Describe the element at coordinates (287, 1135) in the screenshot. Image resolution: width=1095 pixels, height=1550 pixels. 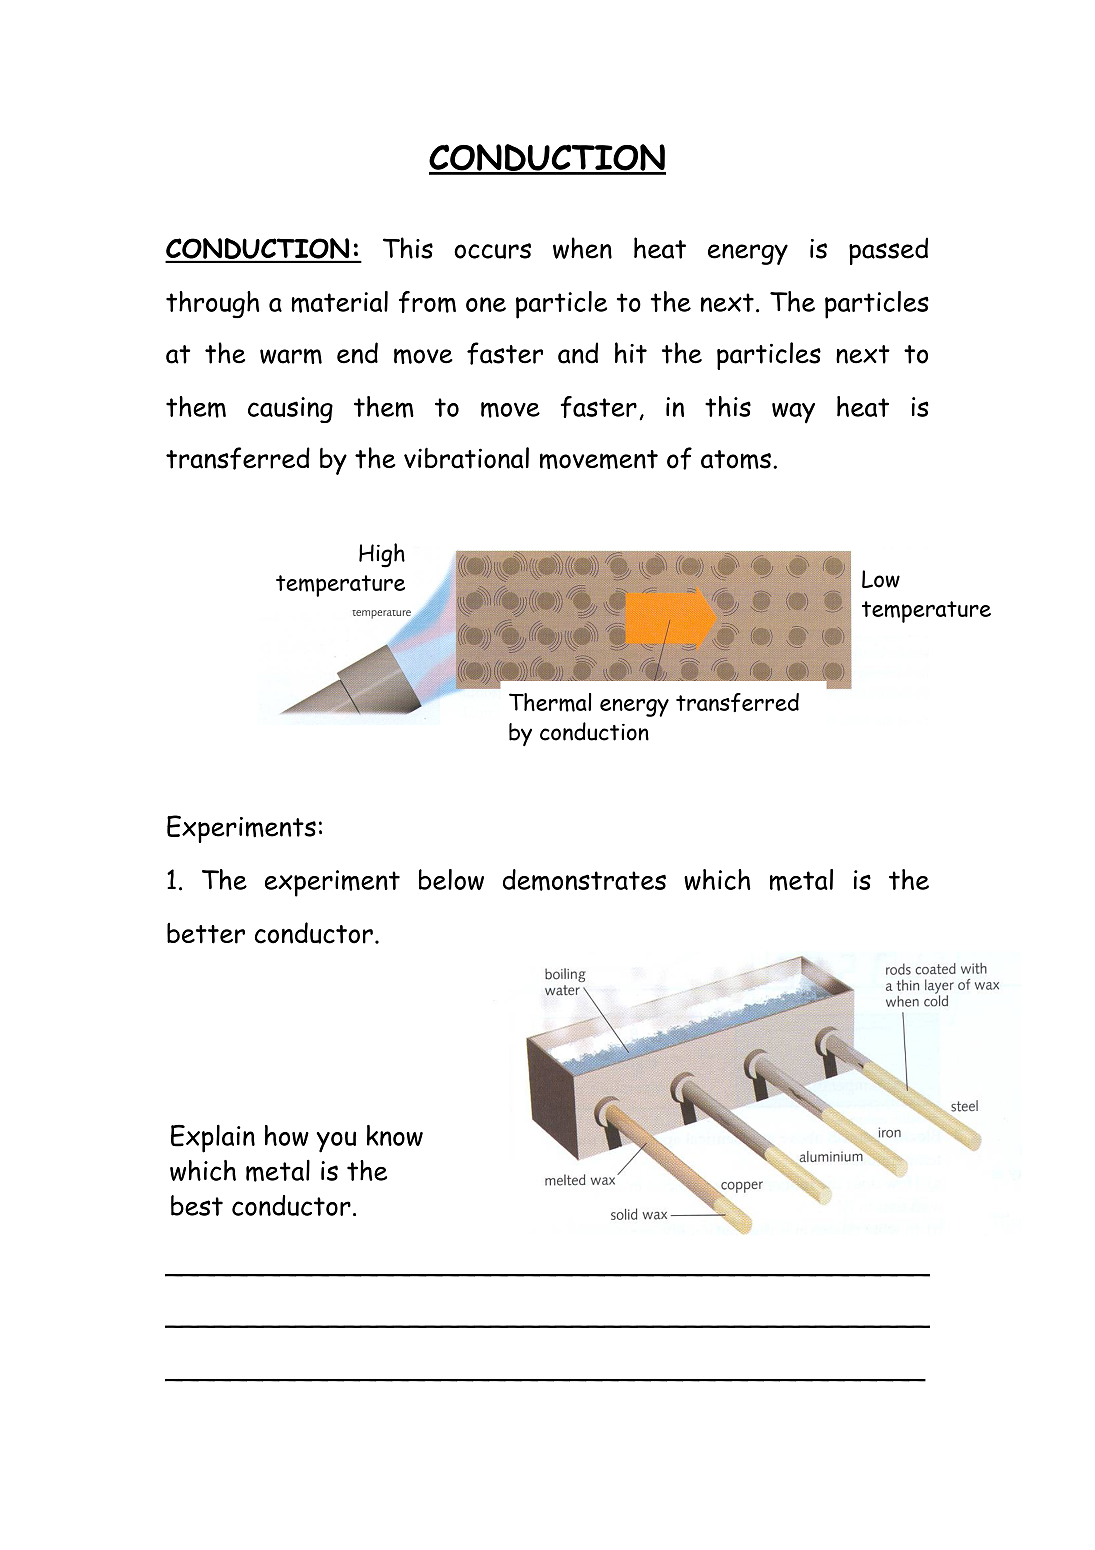
I see `how` at that location.
